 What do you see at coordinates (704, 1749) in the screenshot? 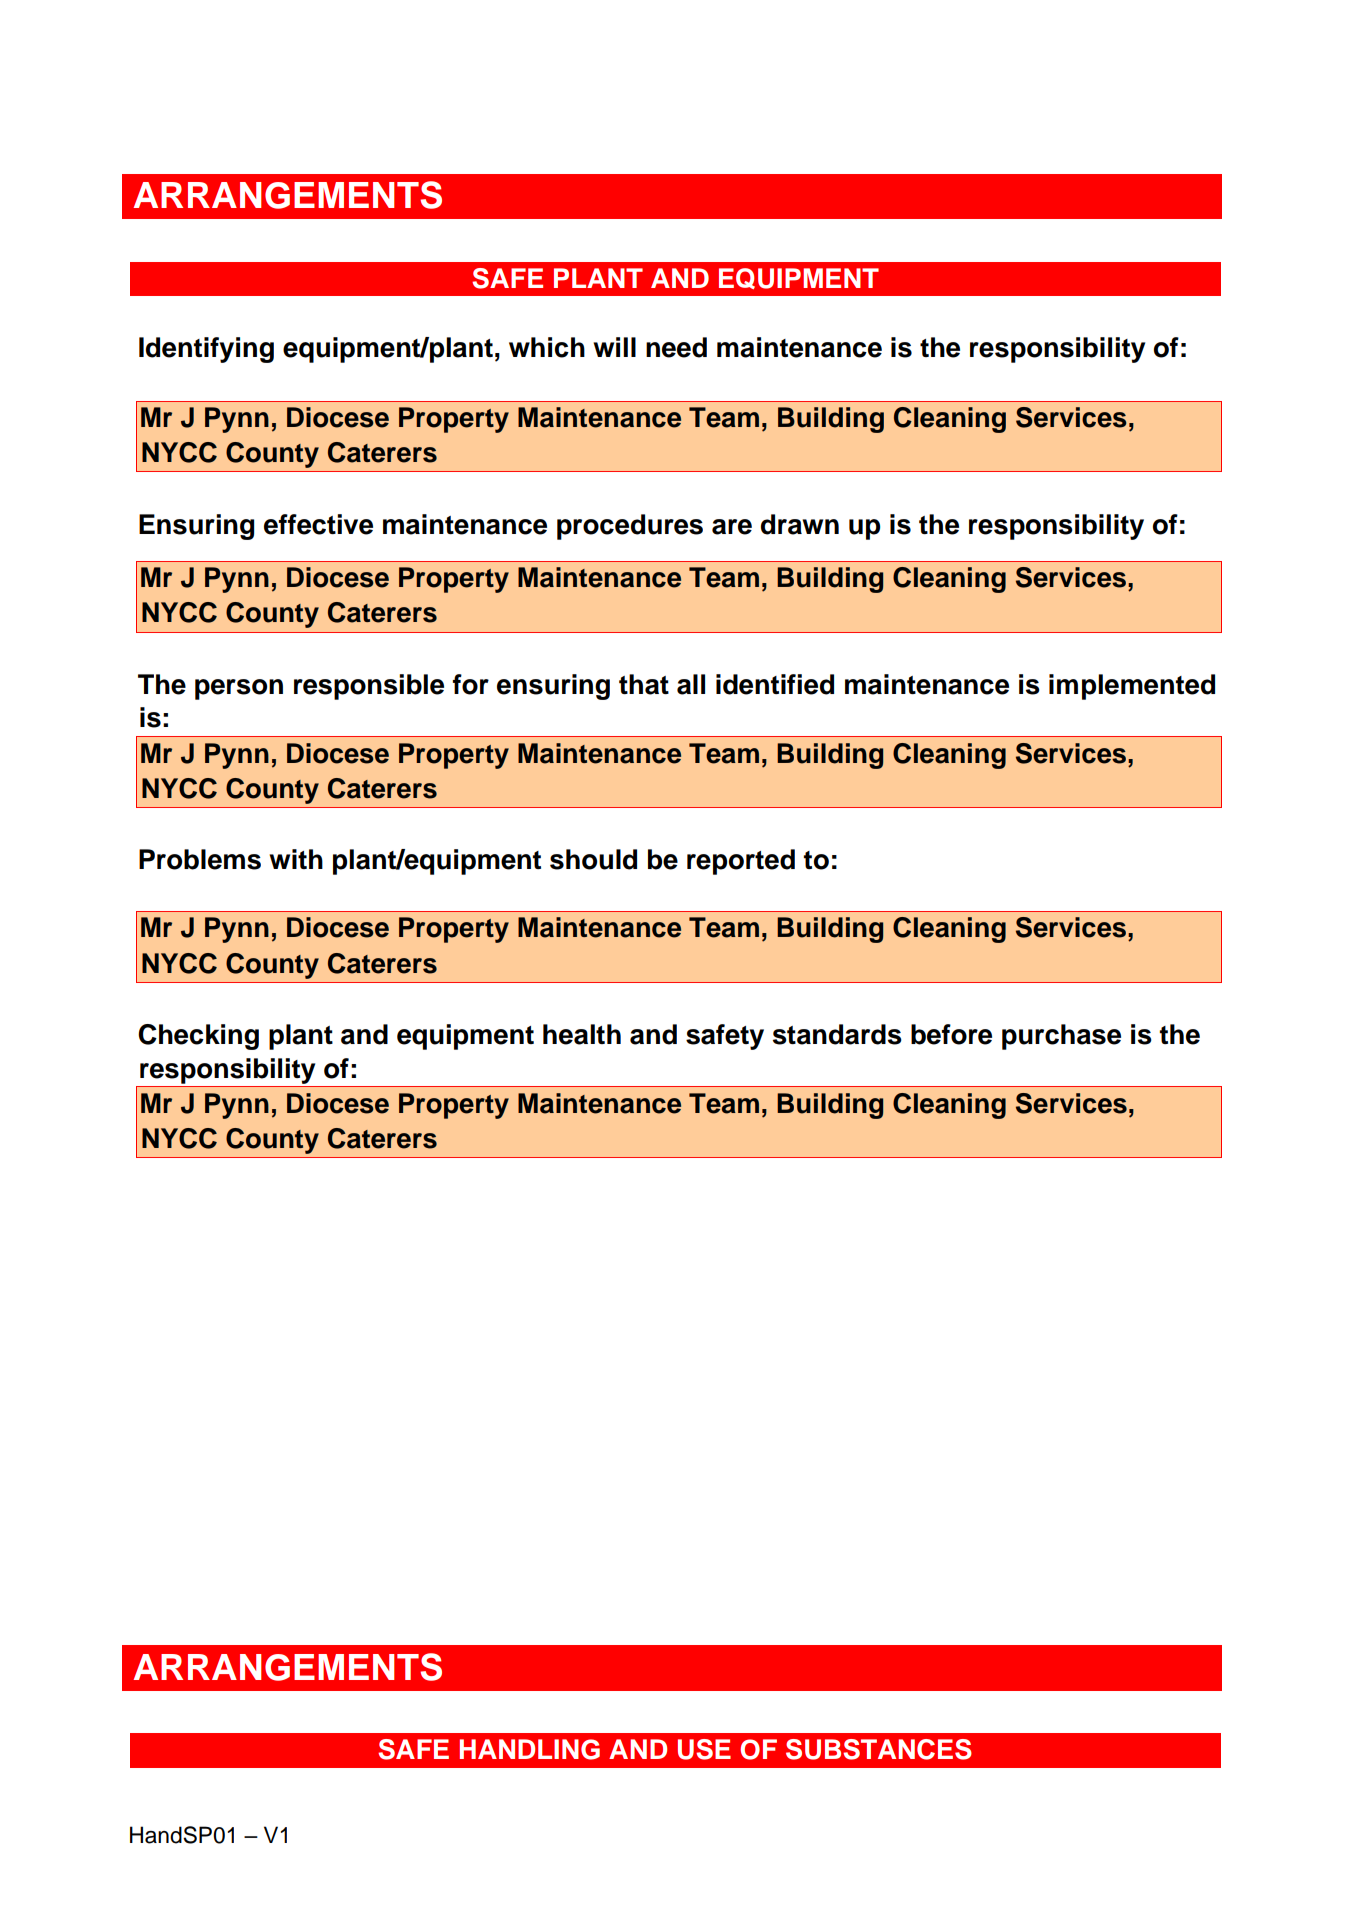
I see `USE` at bounding box center [704, 1749].
